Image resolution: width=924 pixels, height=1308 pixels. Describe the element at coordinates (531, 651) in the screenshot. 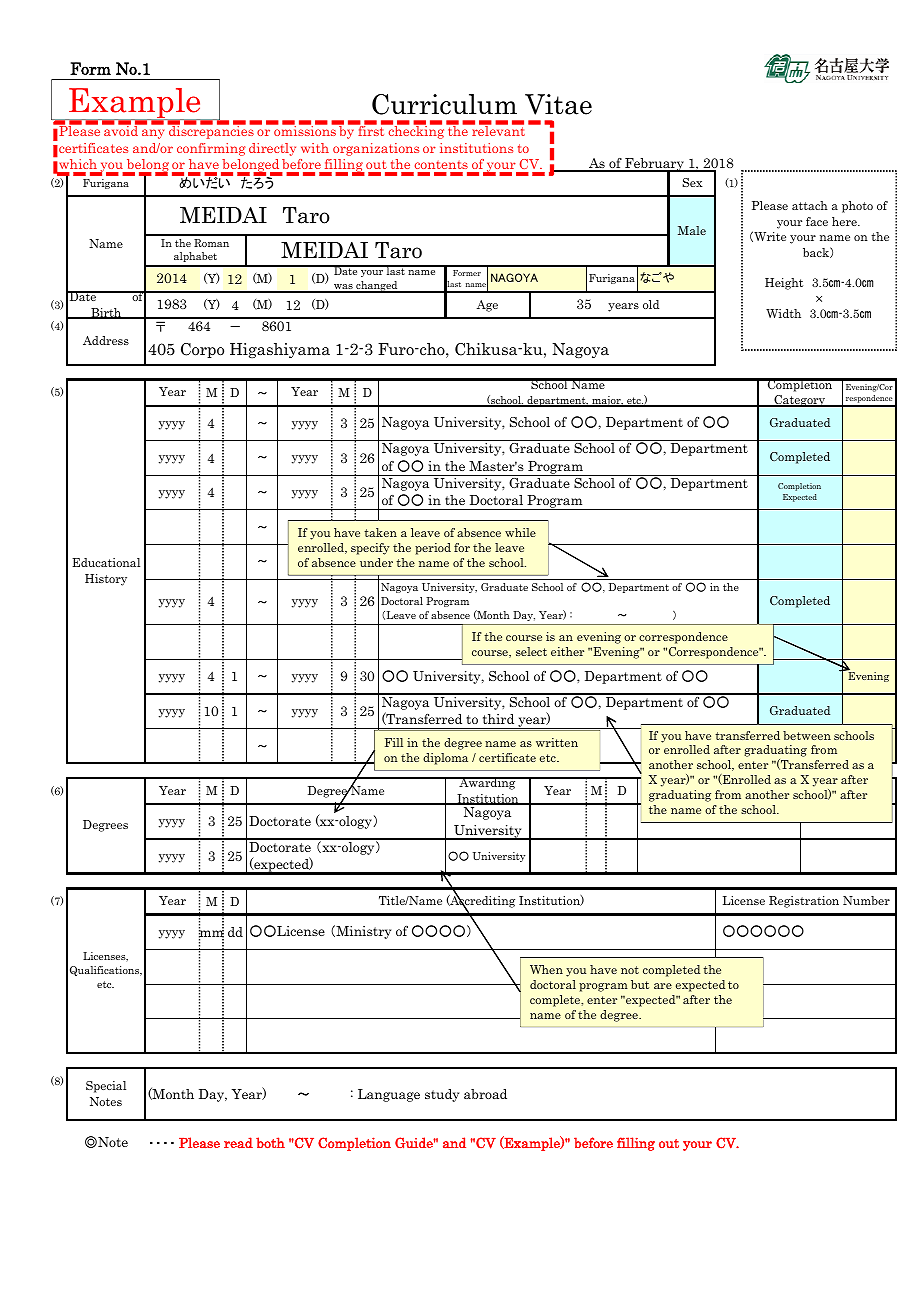

I see `select` at that location.
